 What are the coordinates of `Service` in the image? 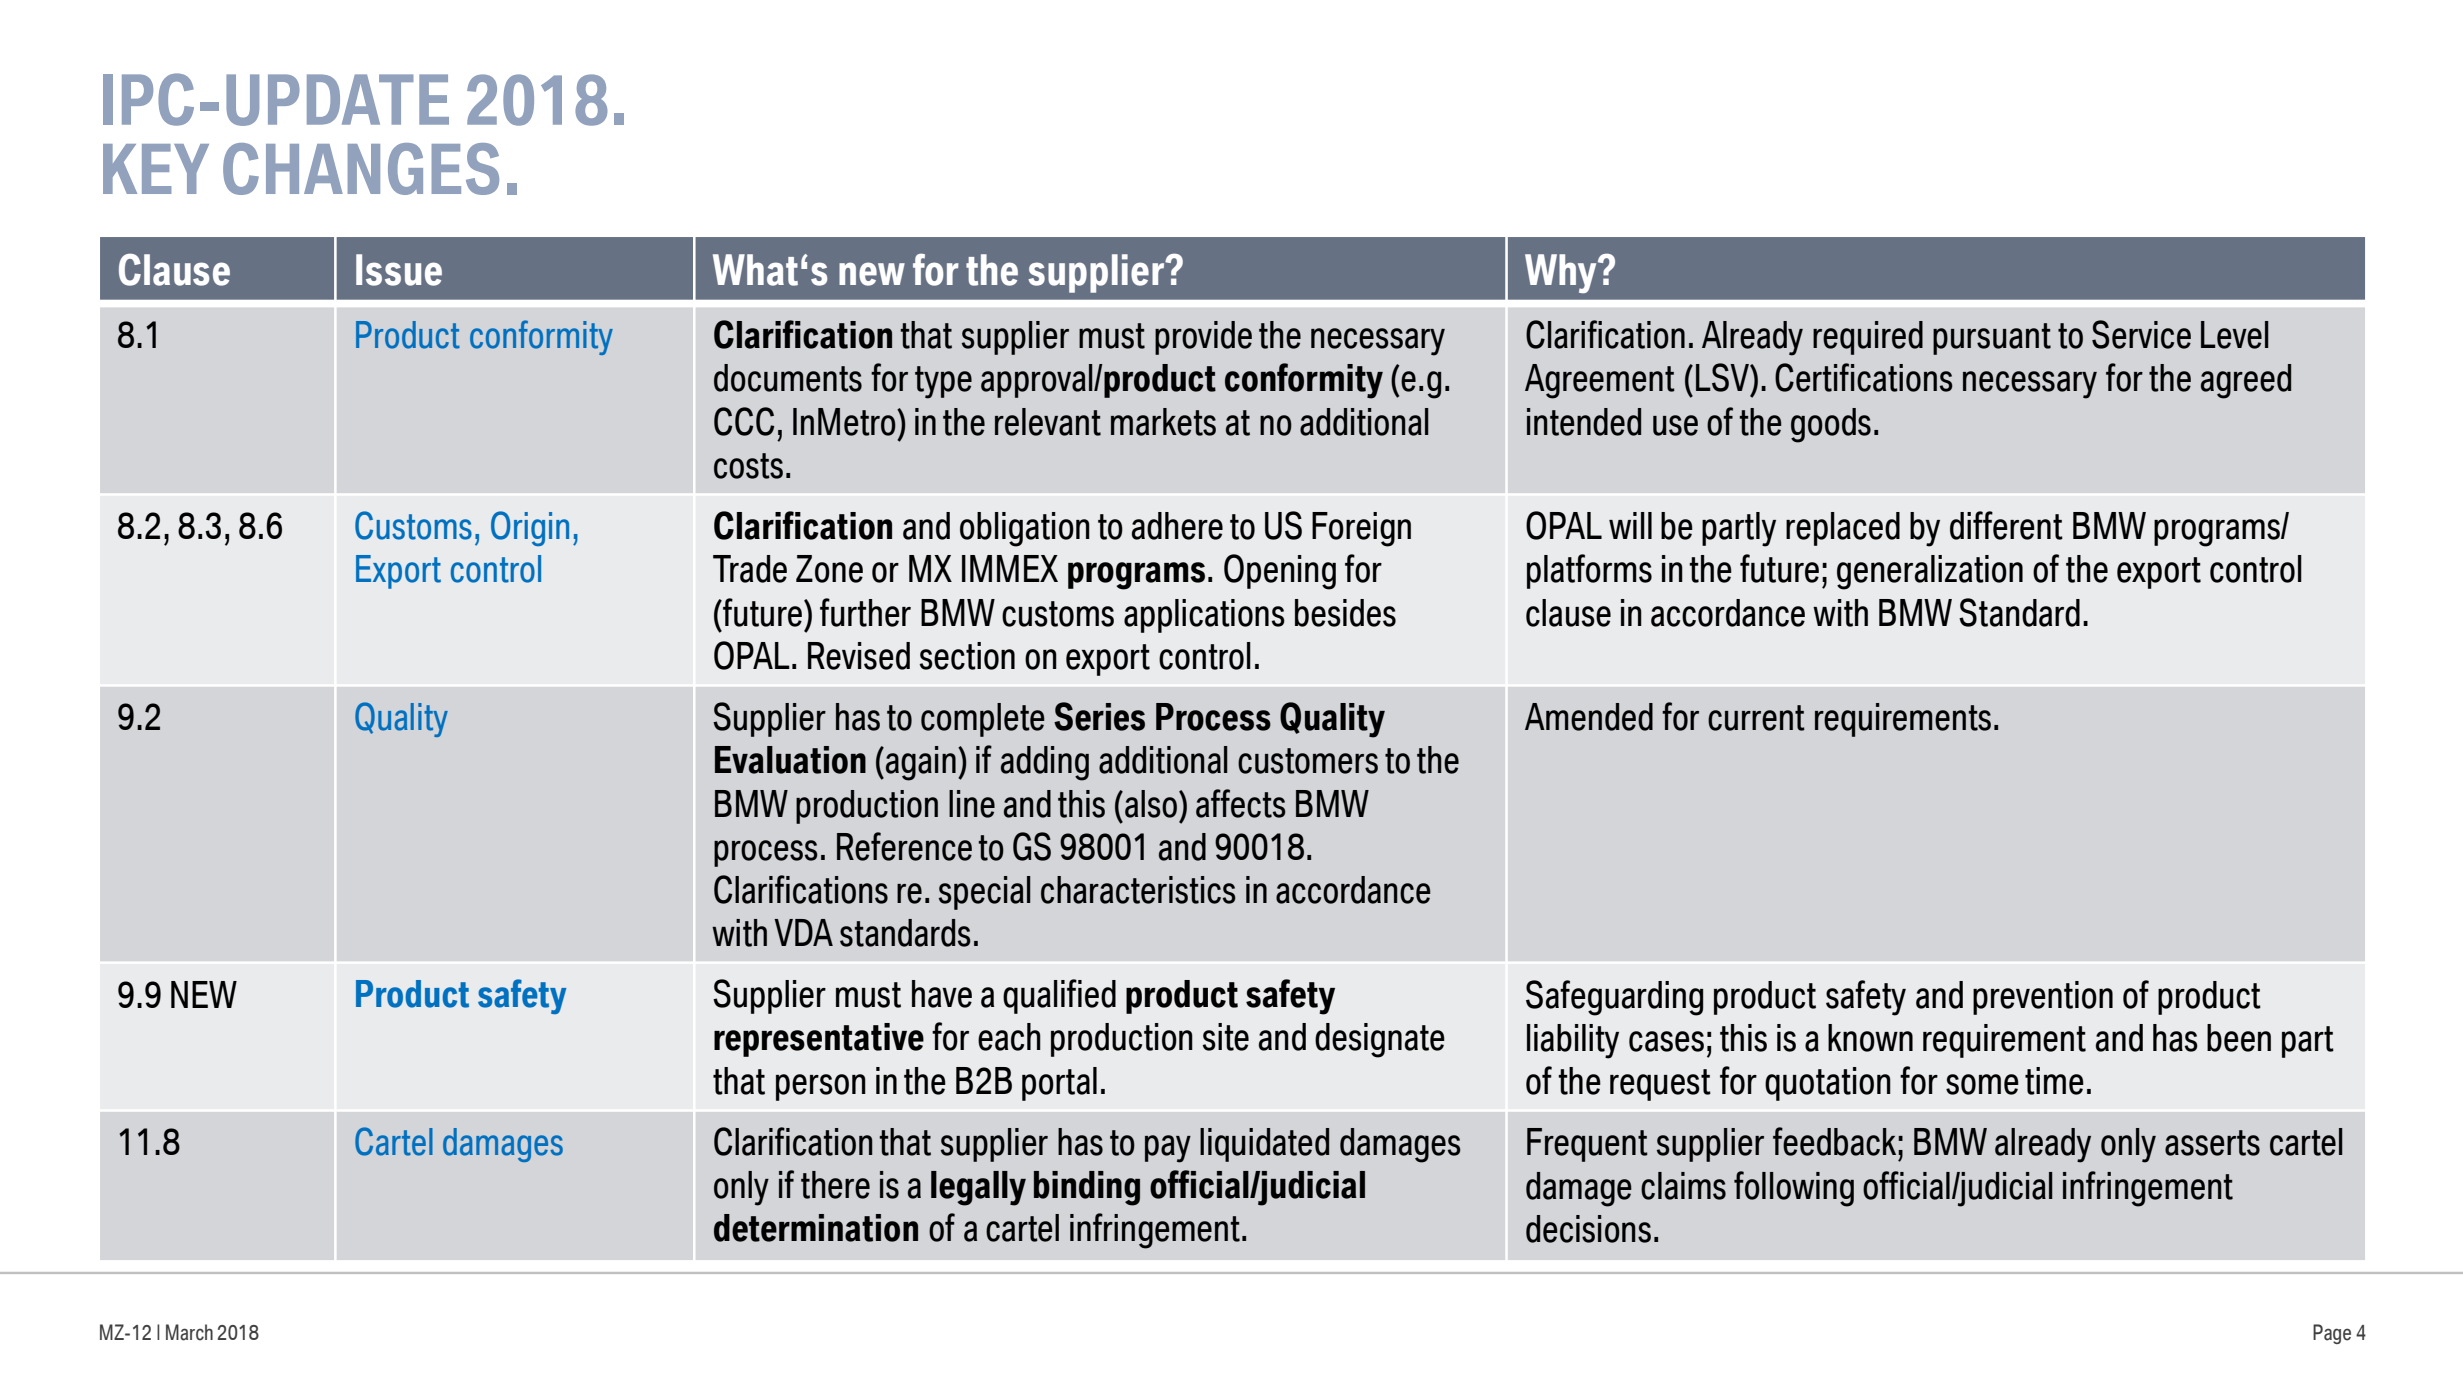 It's located at (2141, 334).
